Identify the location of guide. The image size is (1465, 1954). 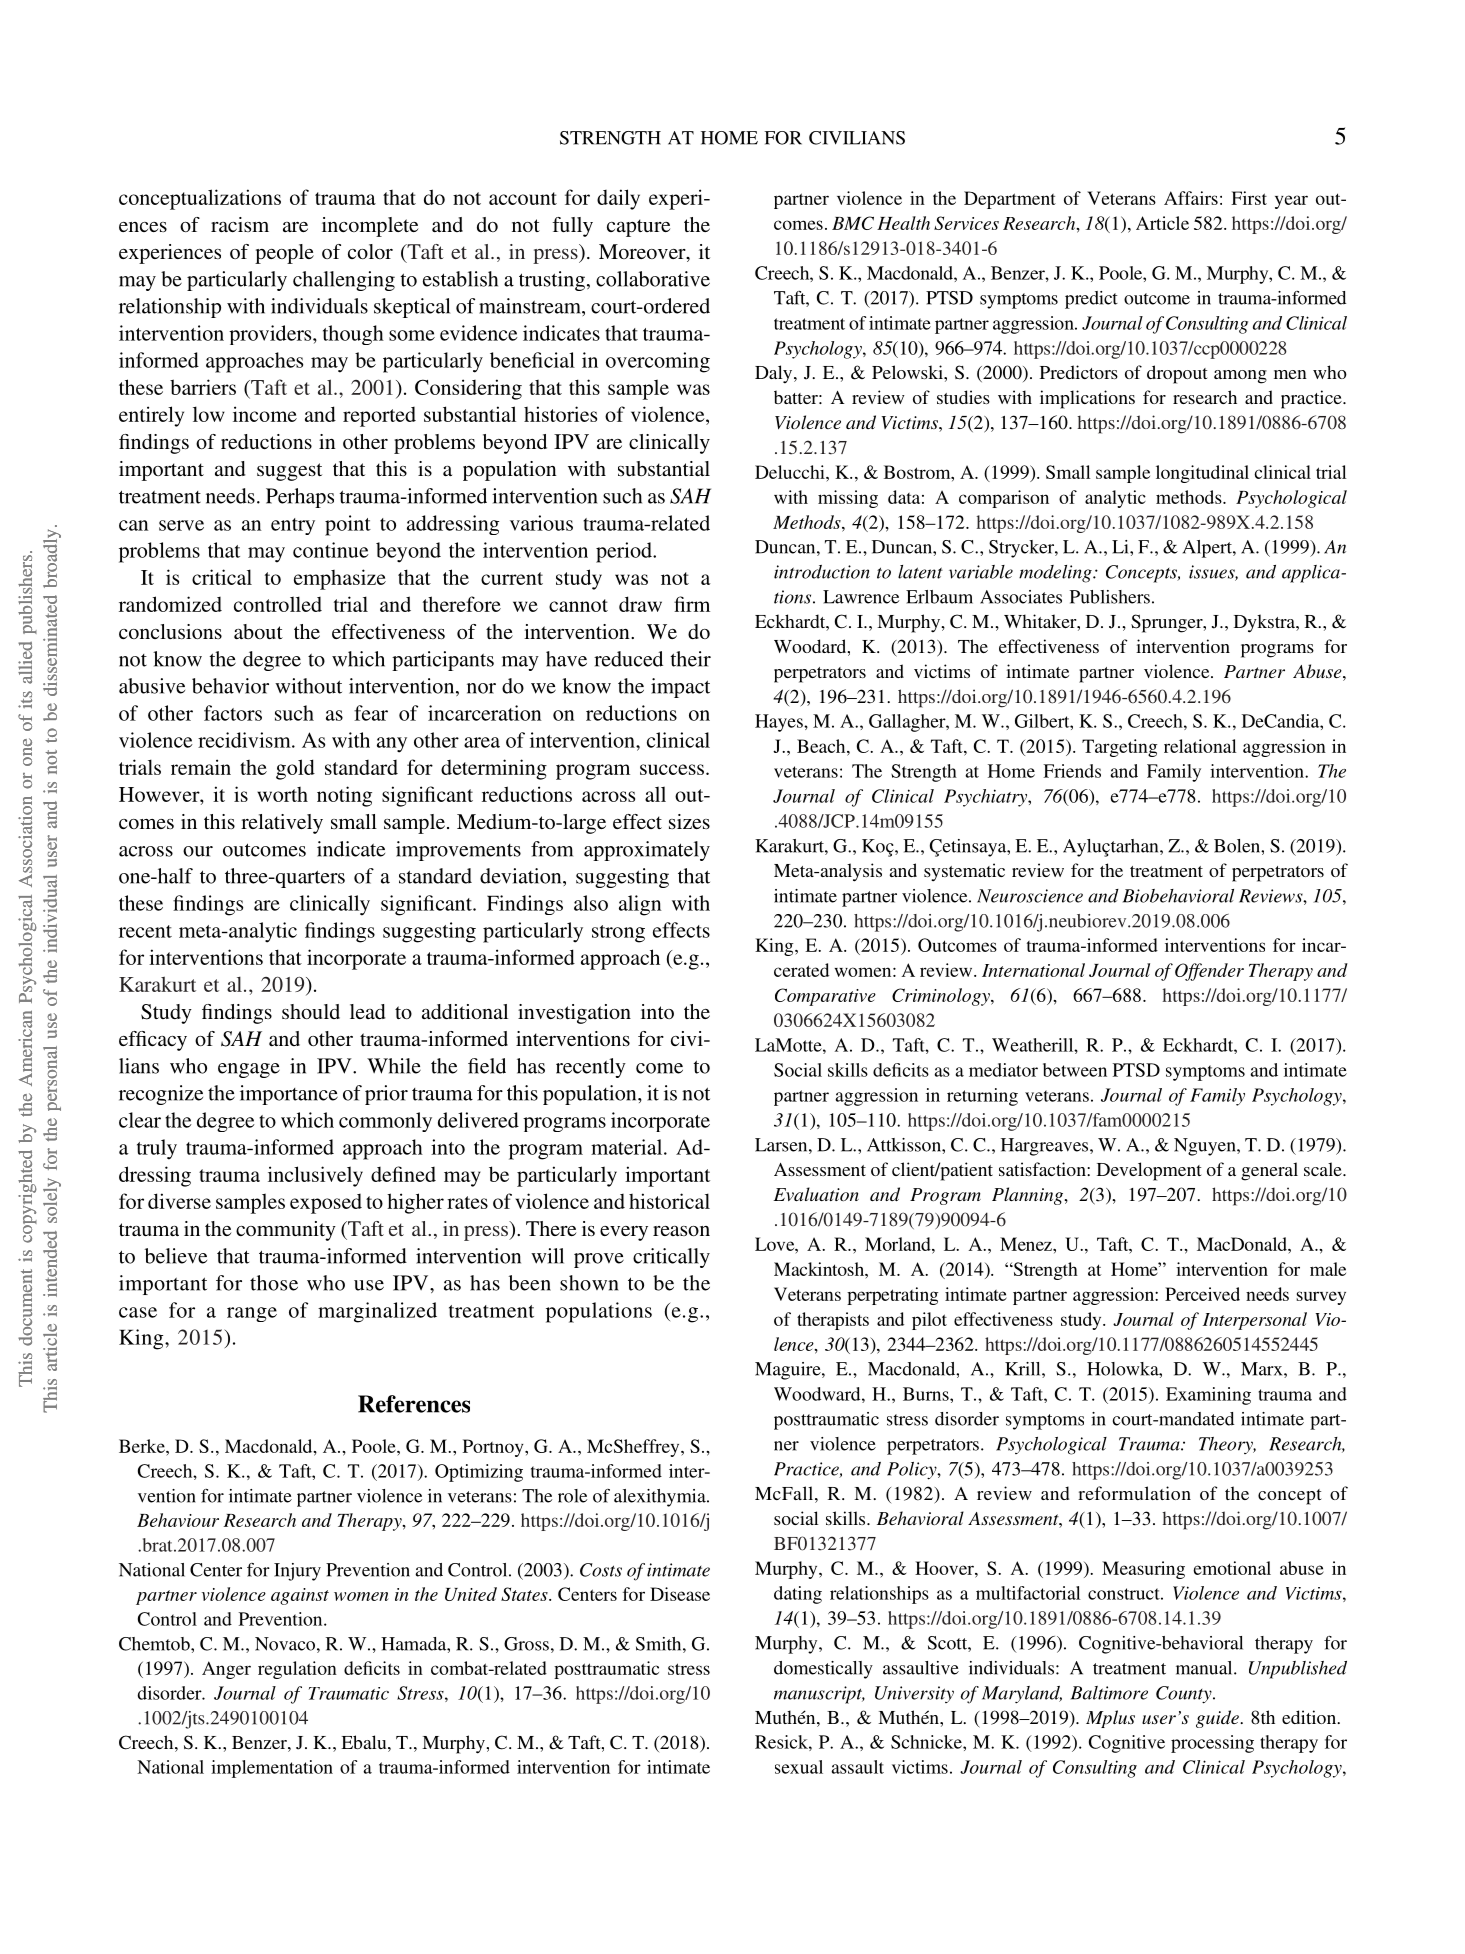
(1218, 1719).
